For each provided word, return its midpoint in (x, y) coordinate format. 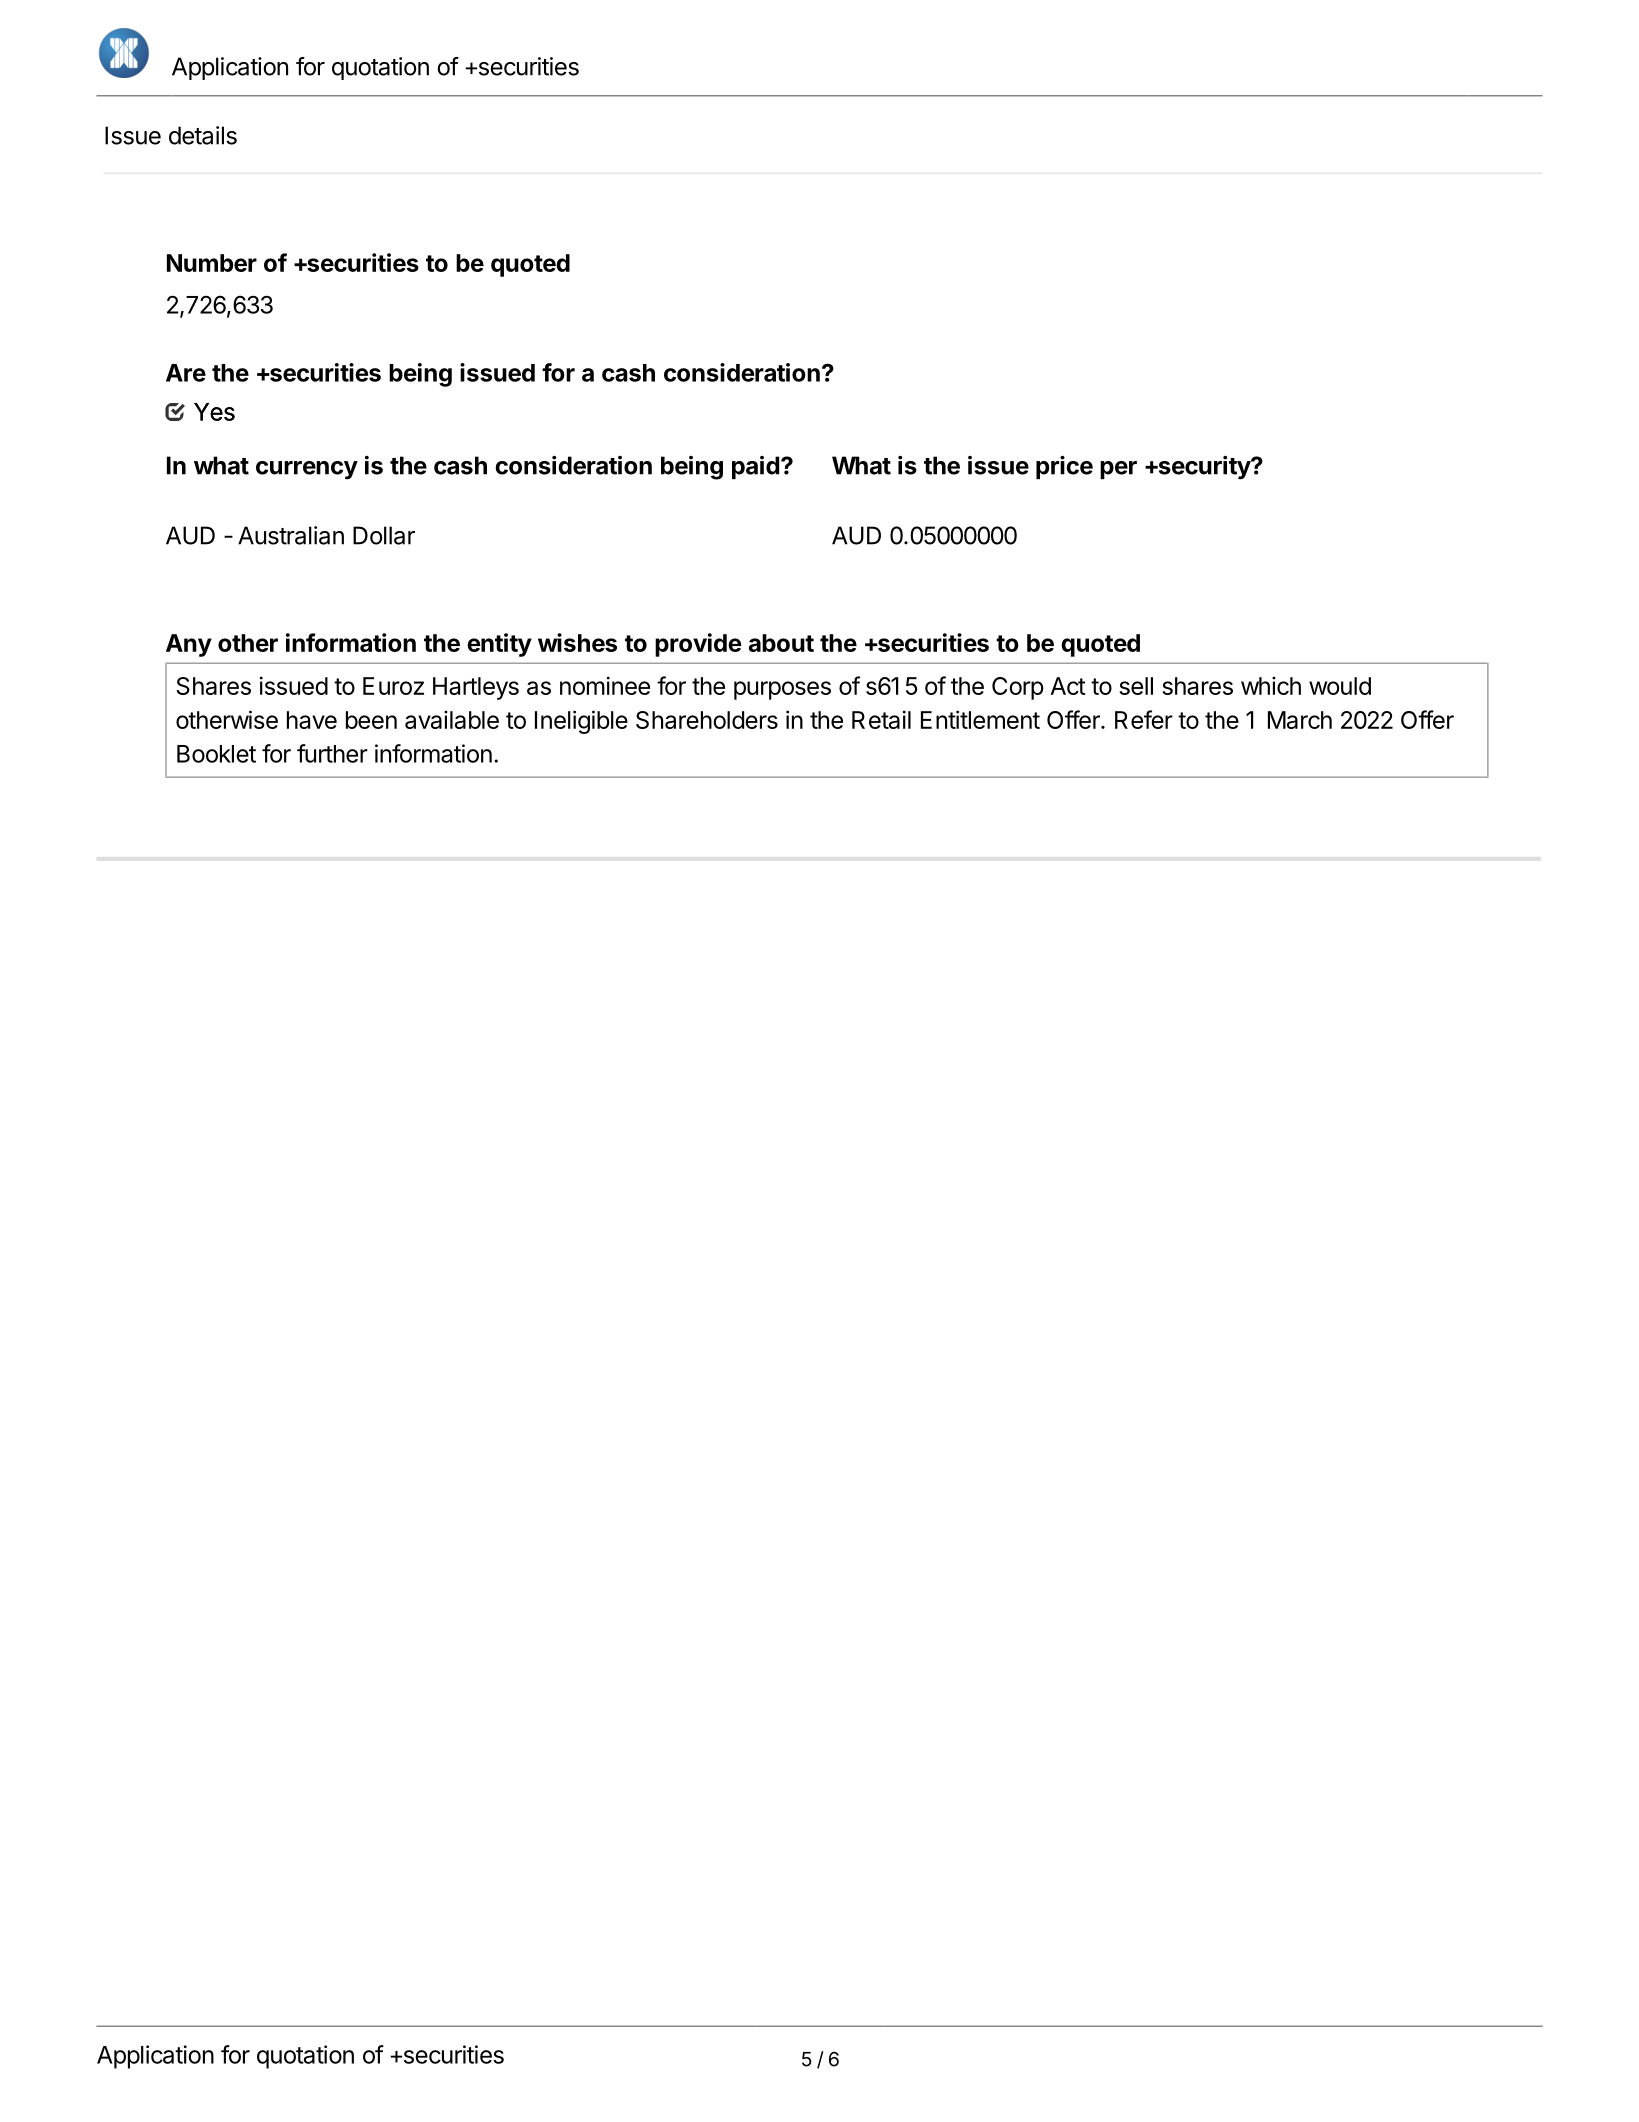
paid (755, 467)
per (1118, 470)
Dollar (384, 535)
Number (212, 263)
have (312, 720)
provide (698, 645)
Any (189, 645)
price (1064, 467)
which (1271, 685)
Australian (291, 535)
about (781, 643)
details (203, 135)
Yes (214, 412)
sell (1136, 686)
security (1204, 468)
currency (307, 470)
